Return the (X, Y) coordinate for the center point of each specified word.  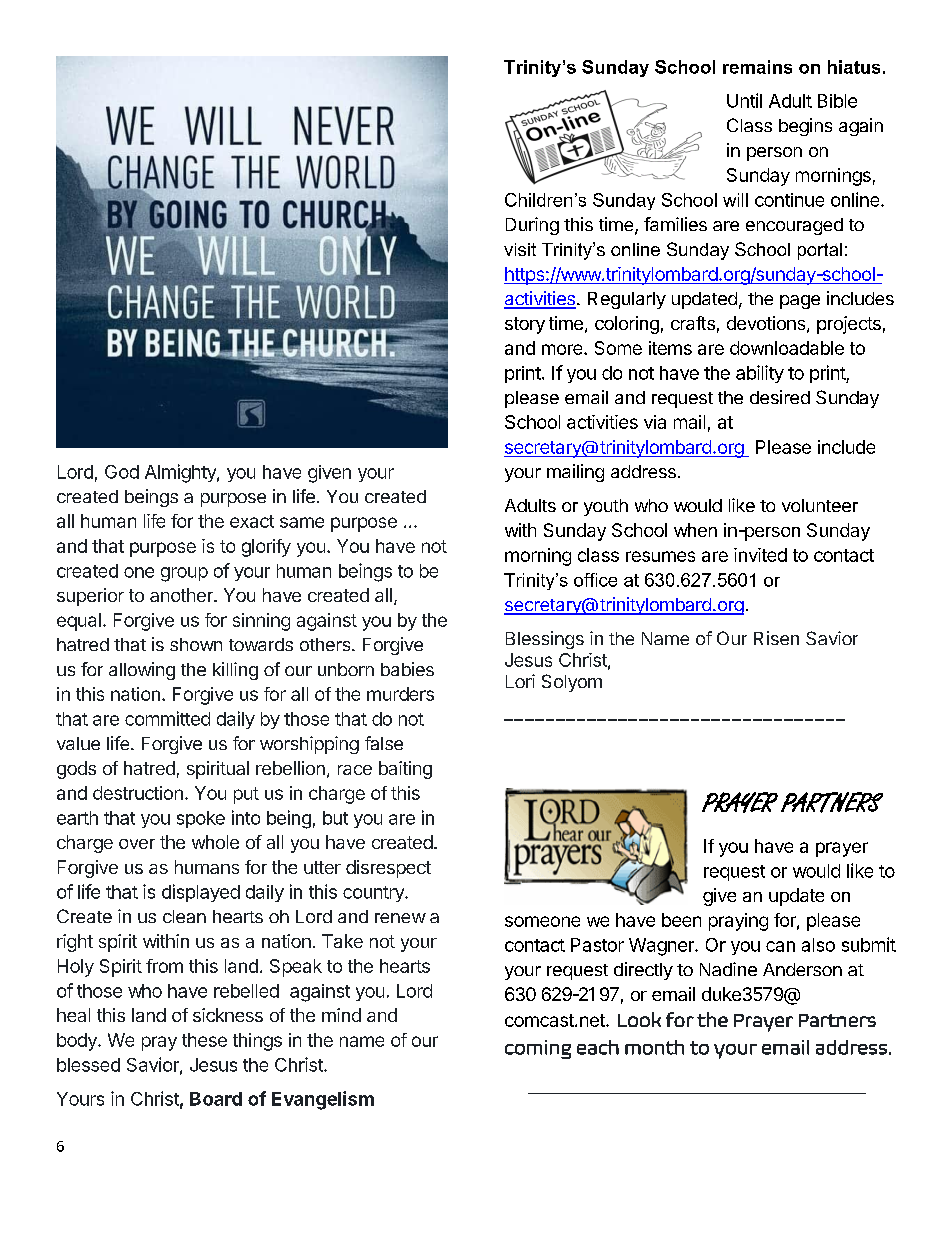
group (184, 574)
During (532, 226)
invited (760, 555)
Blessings (545, 640)
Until (744, 100)
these (204, 1040)
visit (520, 249)
